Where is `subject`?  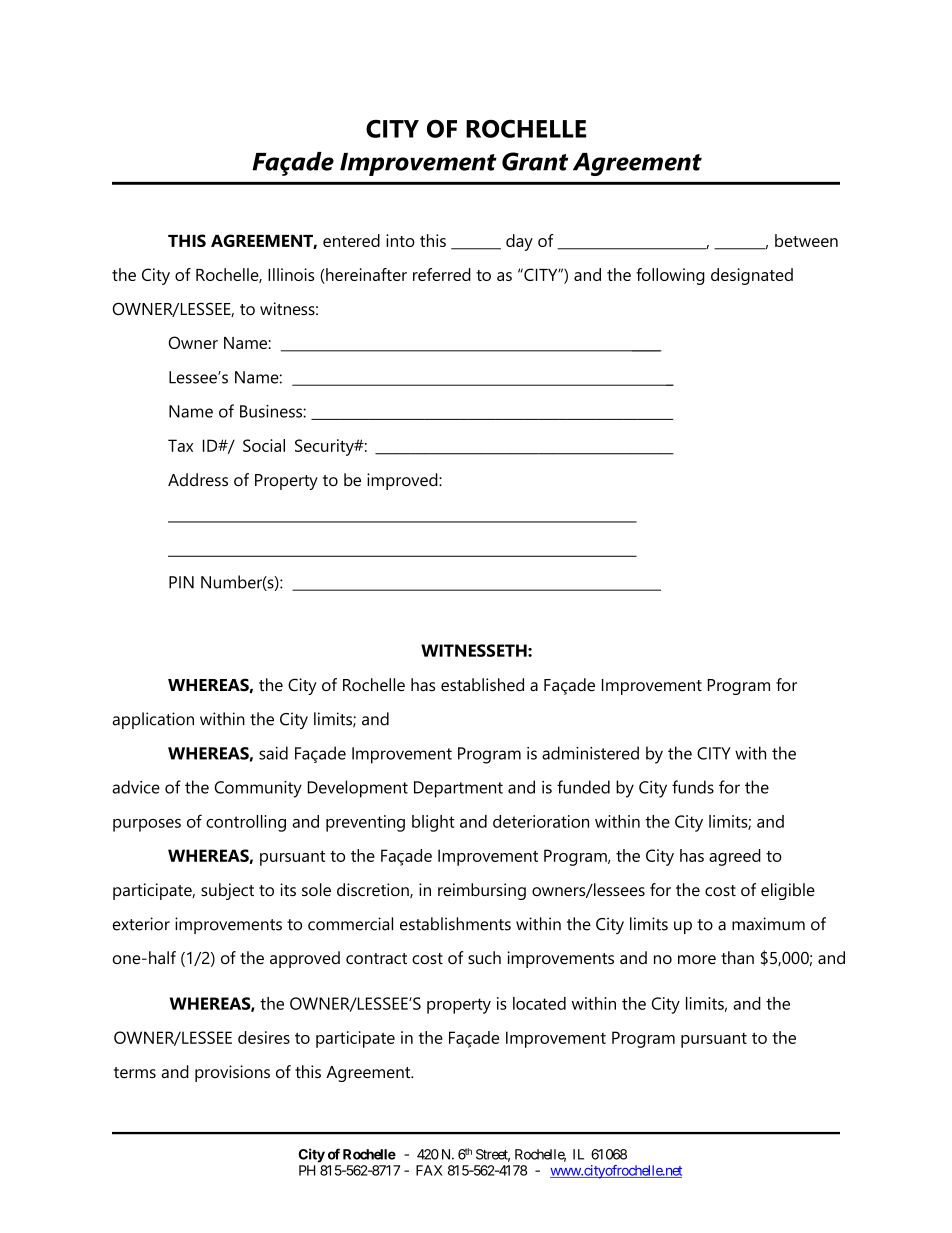 subject is located at coordinates (227, 891).
